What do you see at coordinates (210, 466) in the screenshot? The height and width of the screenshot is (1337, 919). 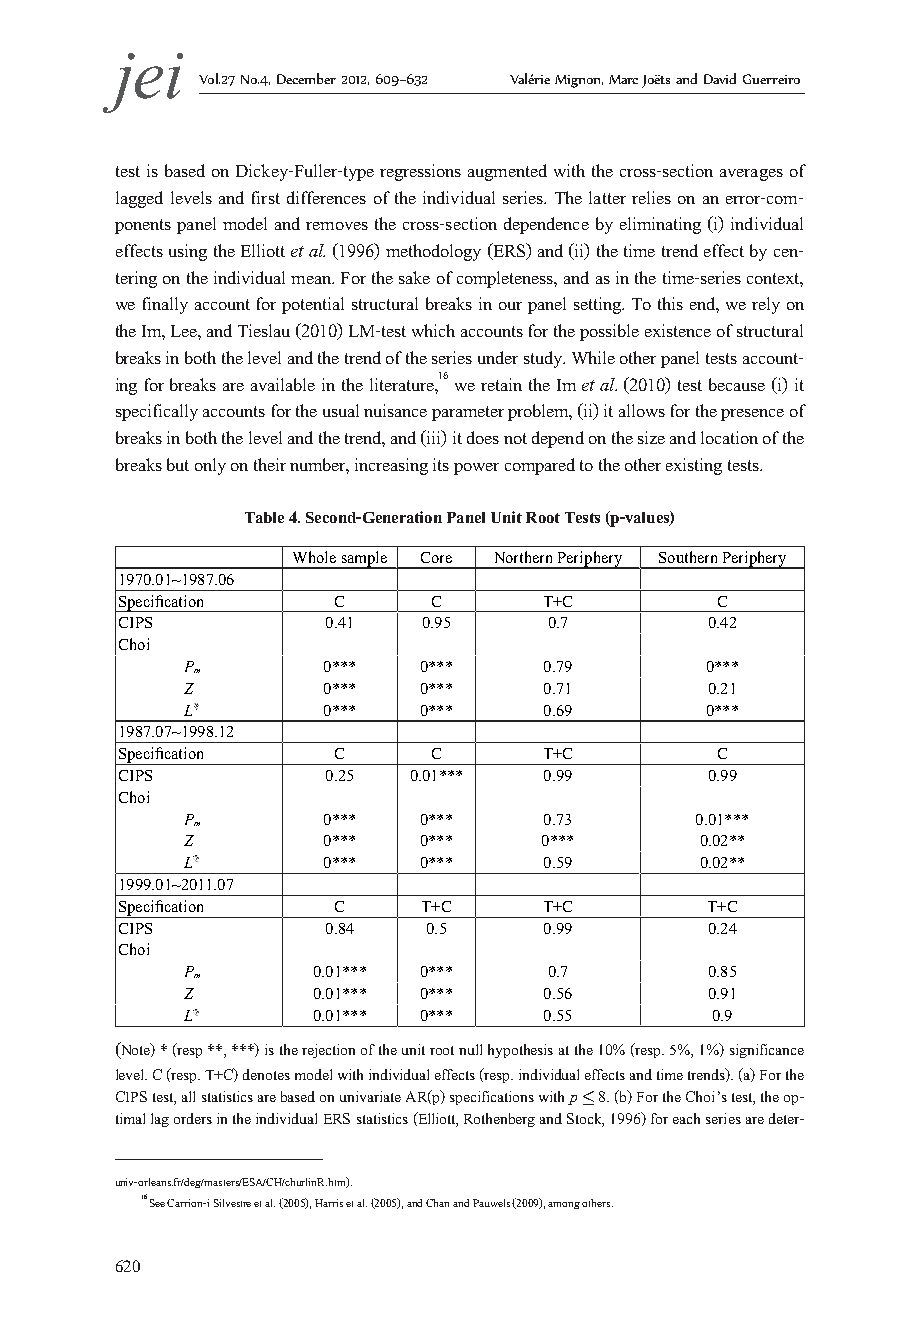 I see `only` at bounding box center [210, 466].
